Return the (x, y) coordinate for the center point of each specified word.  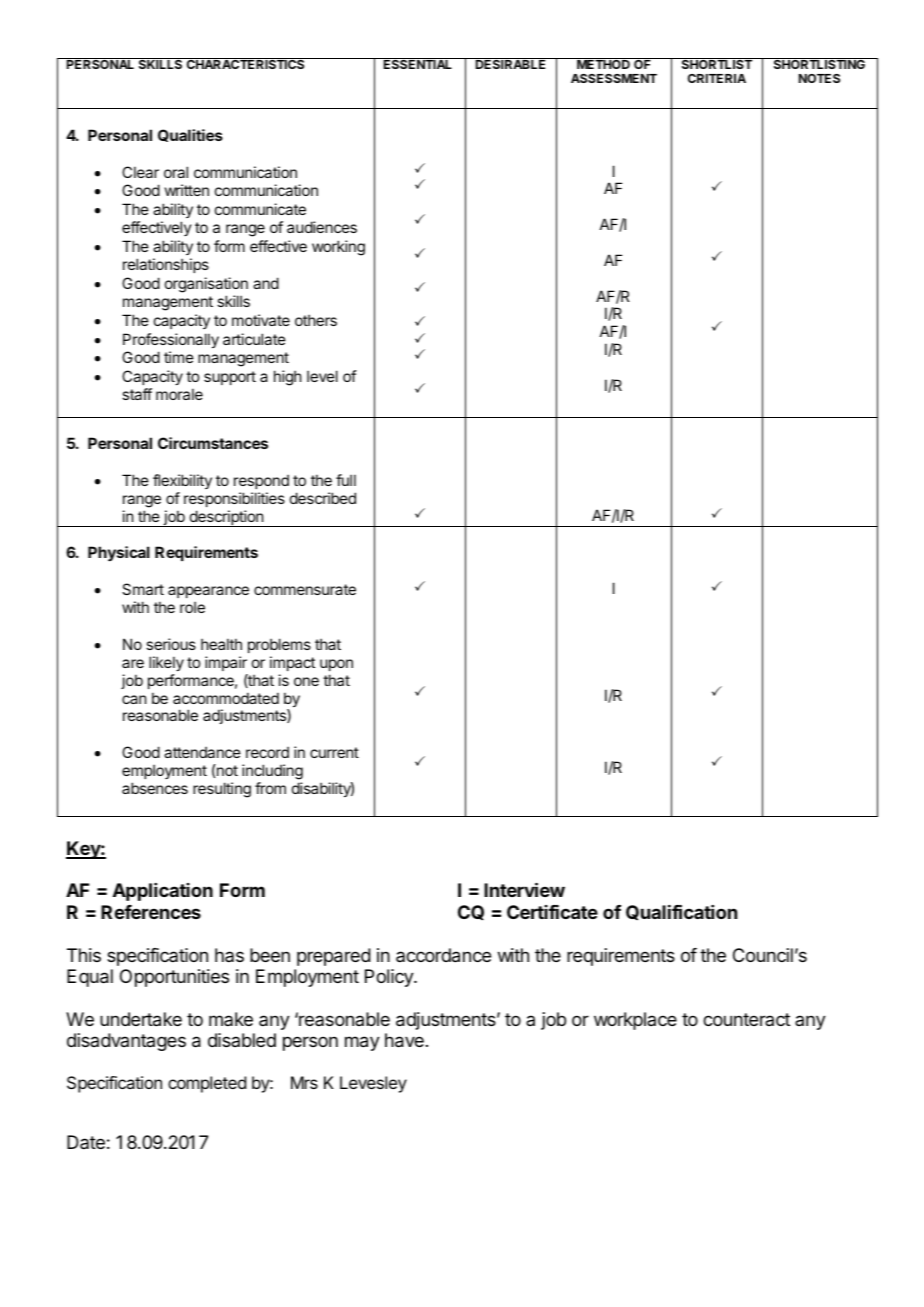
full (346, 480)
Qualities (190, 135)
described (323, 498)
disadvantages (126, 1042)
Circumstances (213, 443)
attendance (202, 752)
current (334, 752)
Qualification (681, 912)
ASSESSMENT (614, 78)
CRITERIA (717, 78)
